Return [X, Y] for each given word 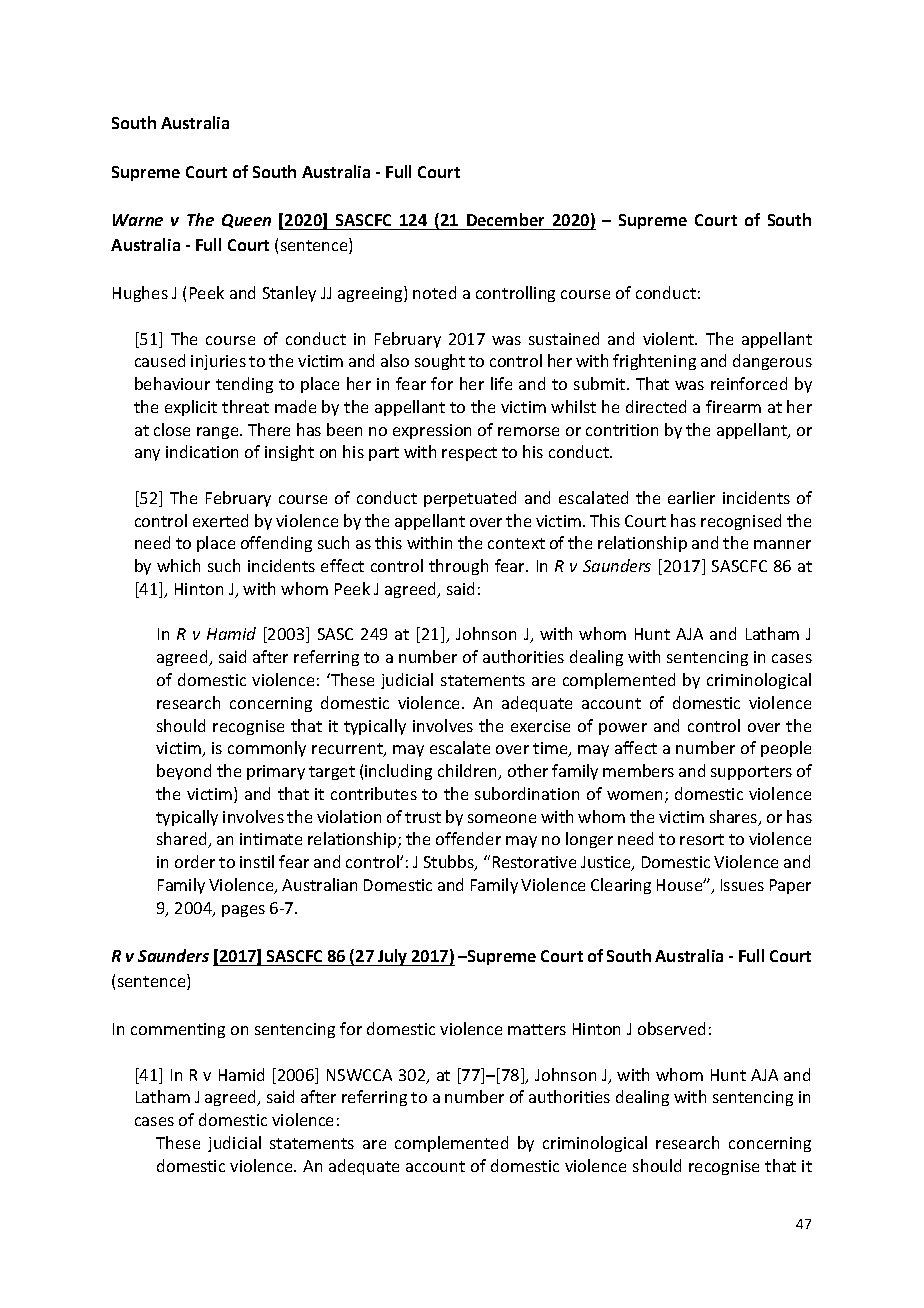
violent [670, 338]
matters [537, 1029]
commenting [178, 1030]
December [506, 221]
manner [782, 544]
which [178, 565]
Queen [246, 221]
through [458, 567]
